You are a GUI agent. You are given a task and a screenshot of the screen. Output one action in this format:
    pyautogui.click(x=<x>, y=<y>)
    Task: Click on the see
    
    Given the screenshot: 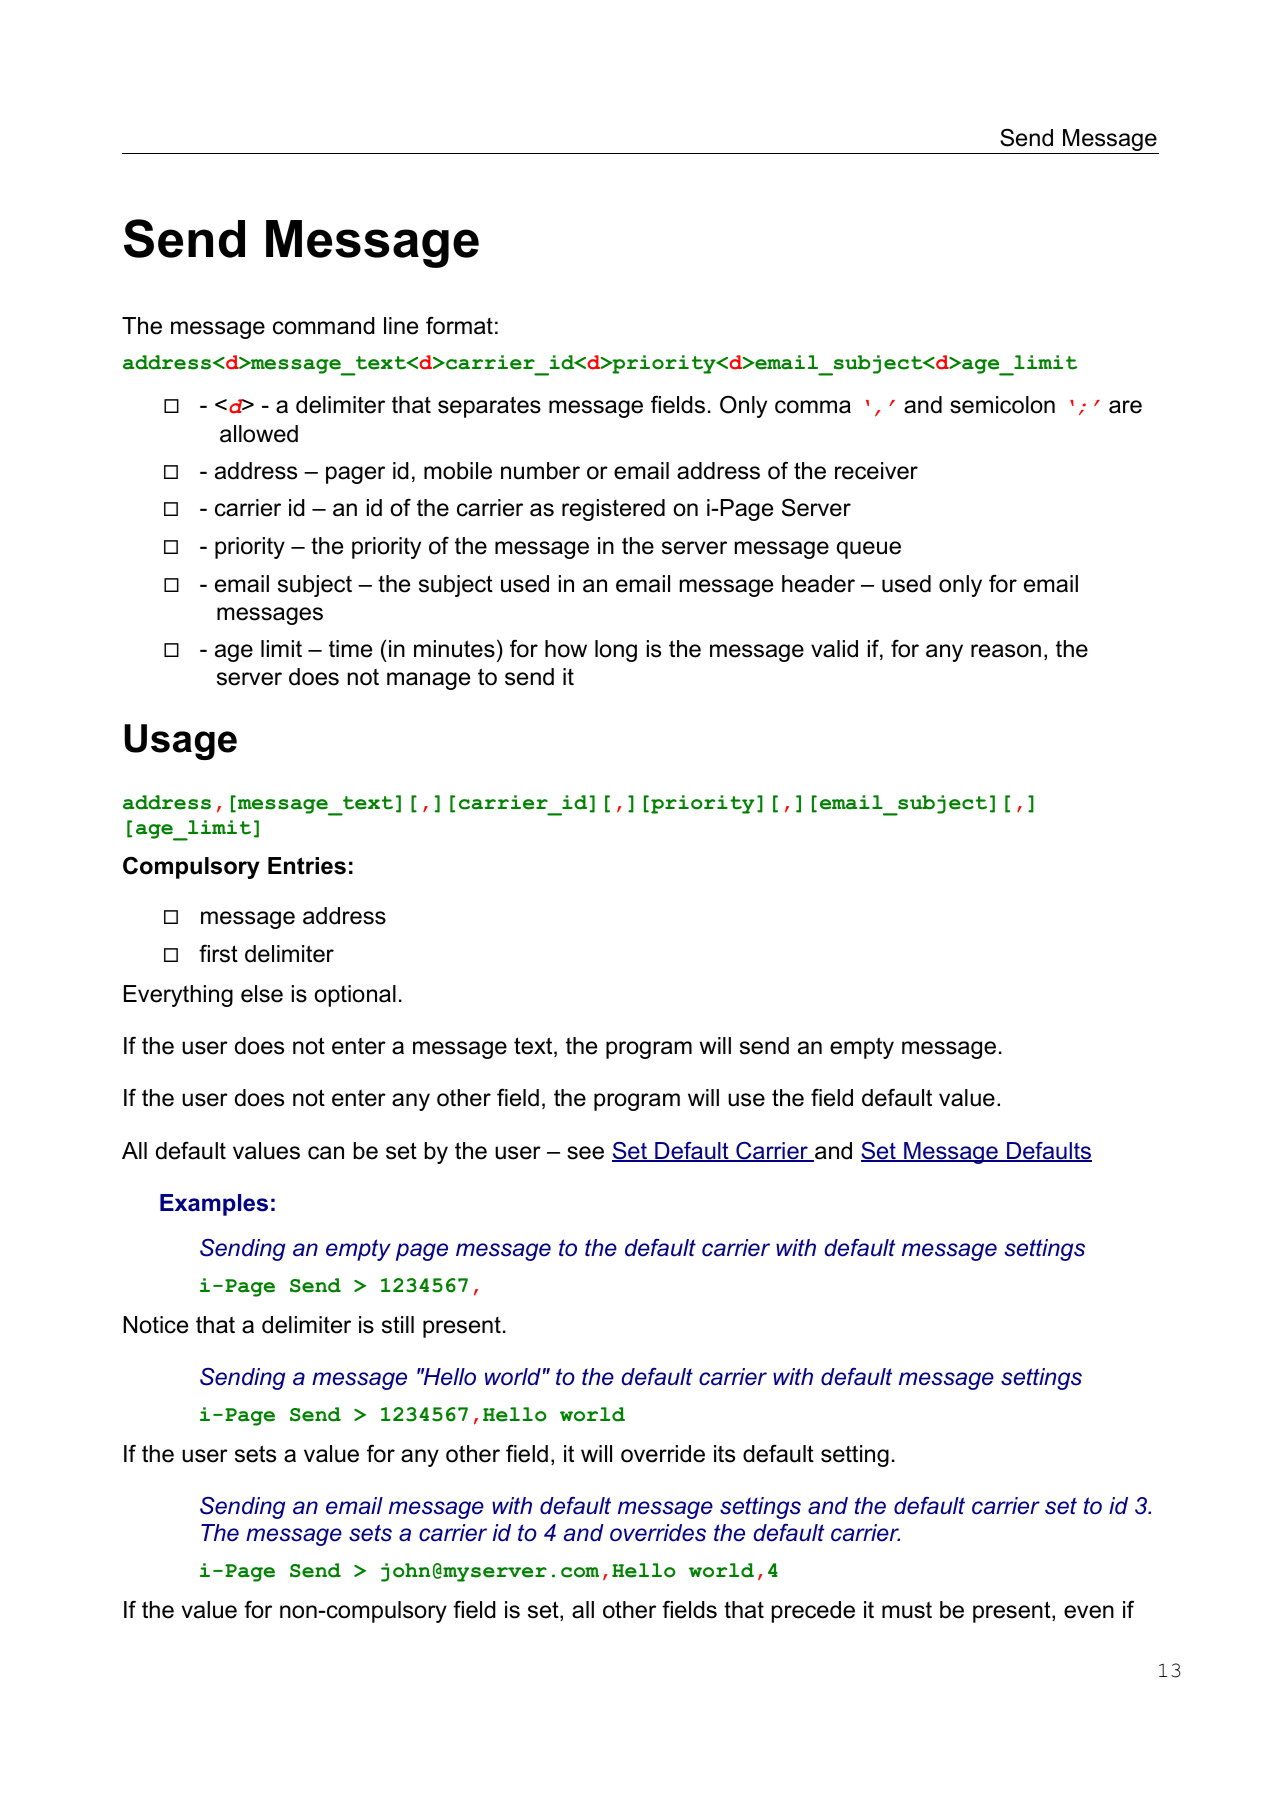 What is the action you would take?
    pyautogui.click(x=585, y=1153)
